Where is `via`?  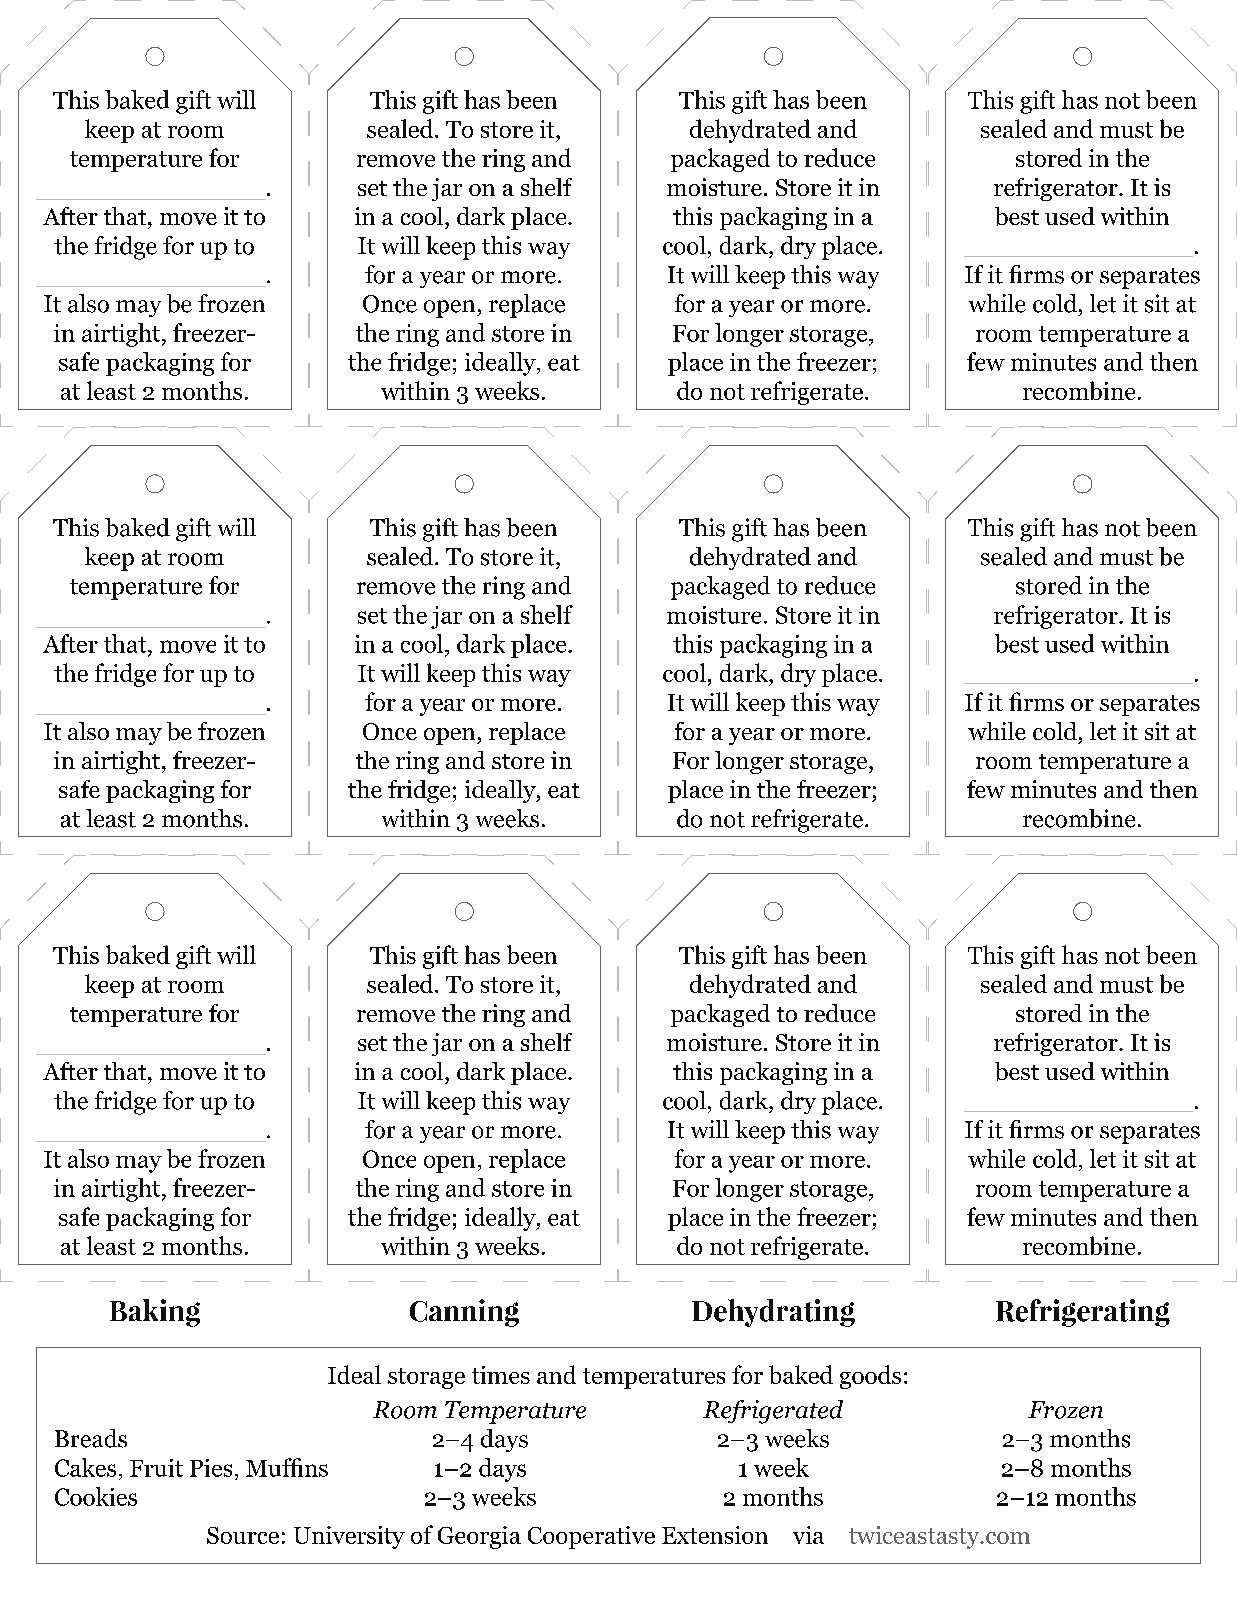
via is located at coordinates (808, 1535).
